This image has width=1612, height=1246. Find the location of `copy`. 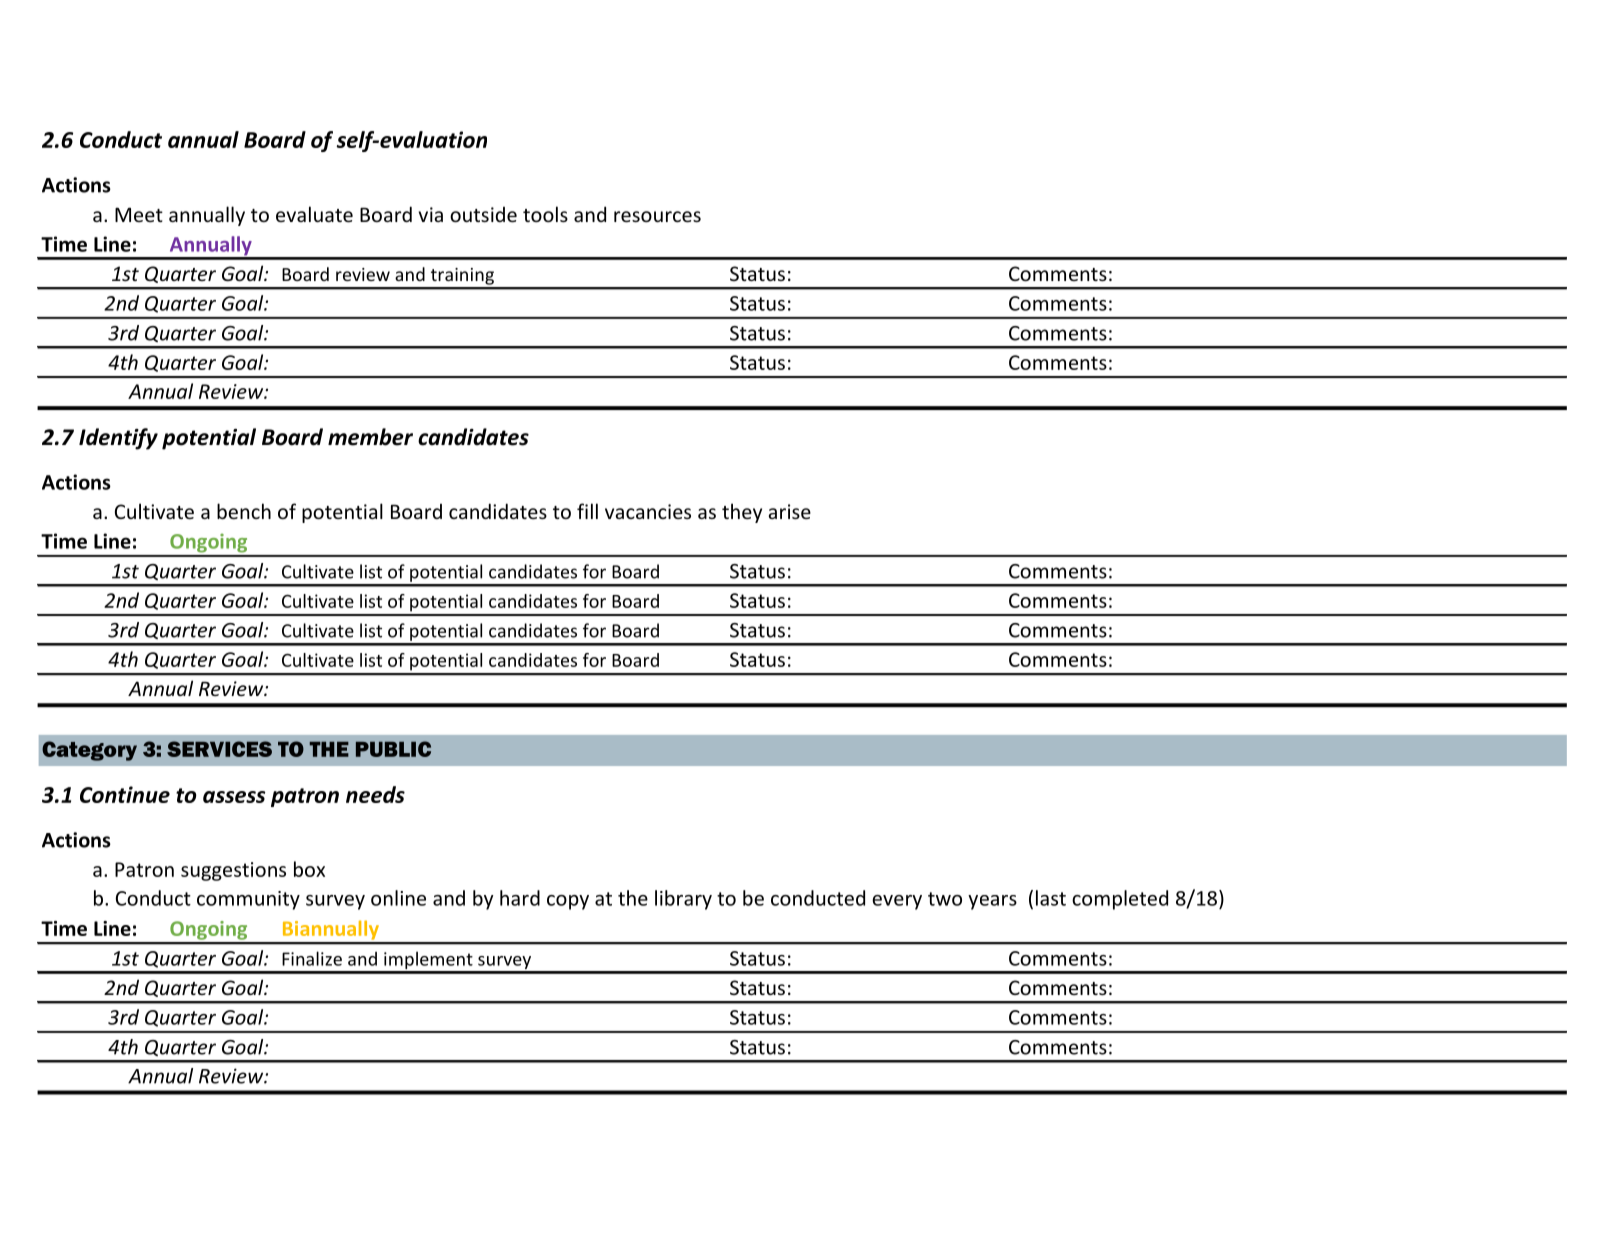

copy is located at coordinates (568, 902).
